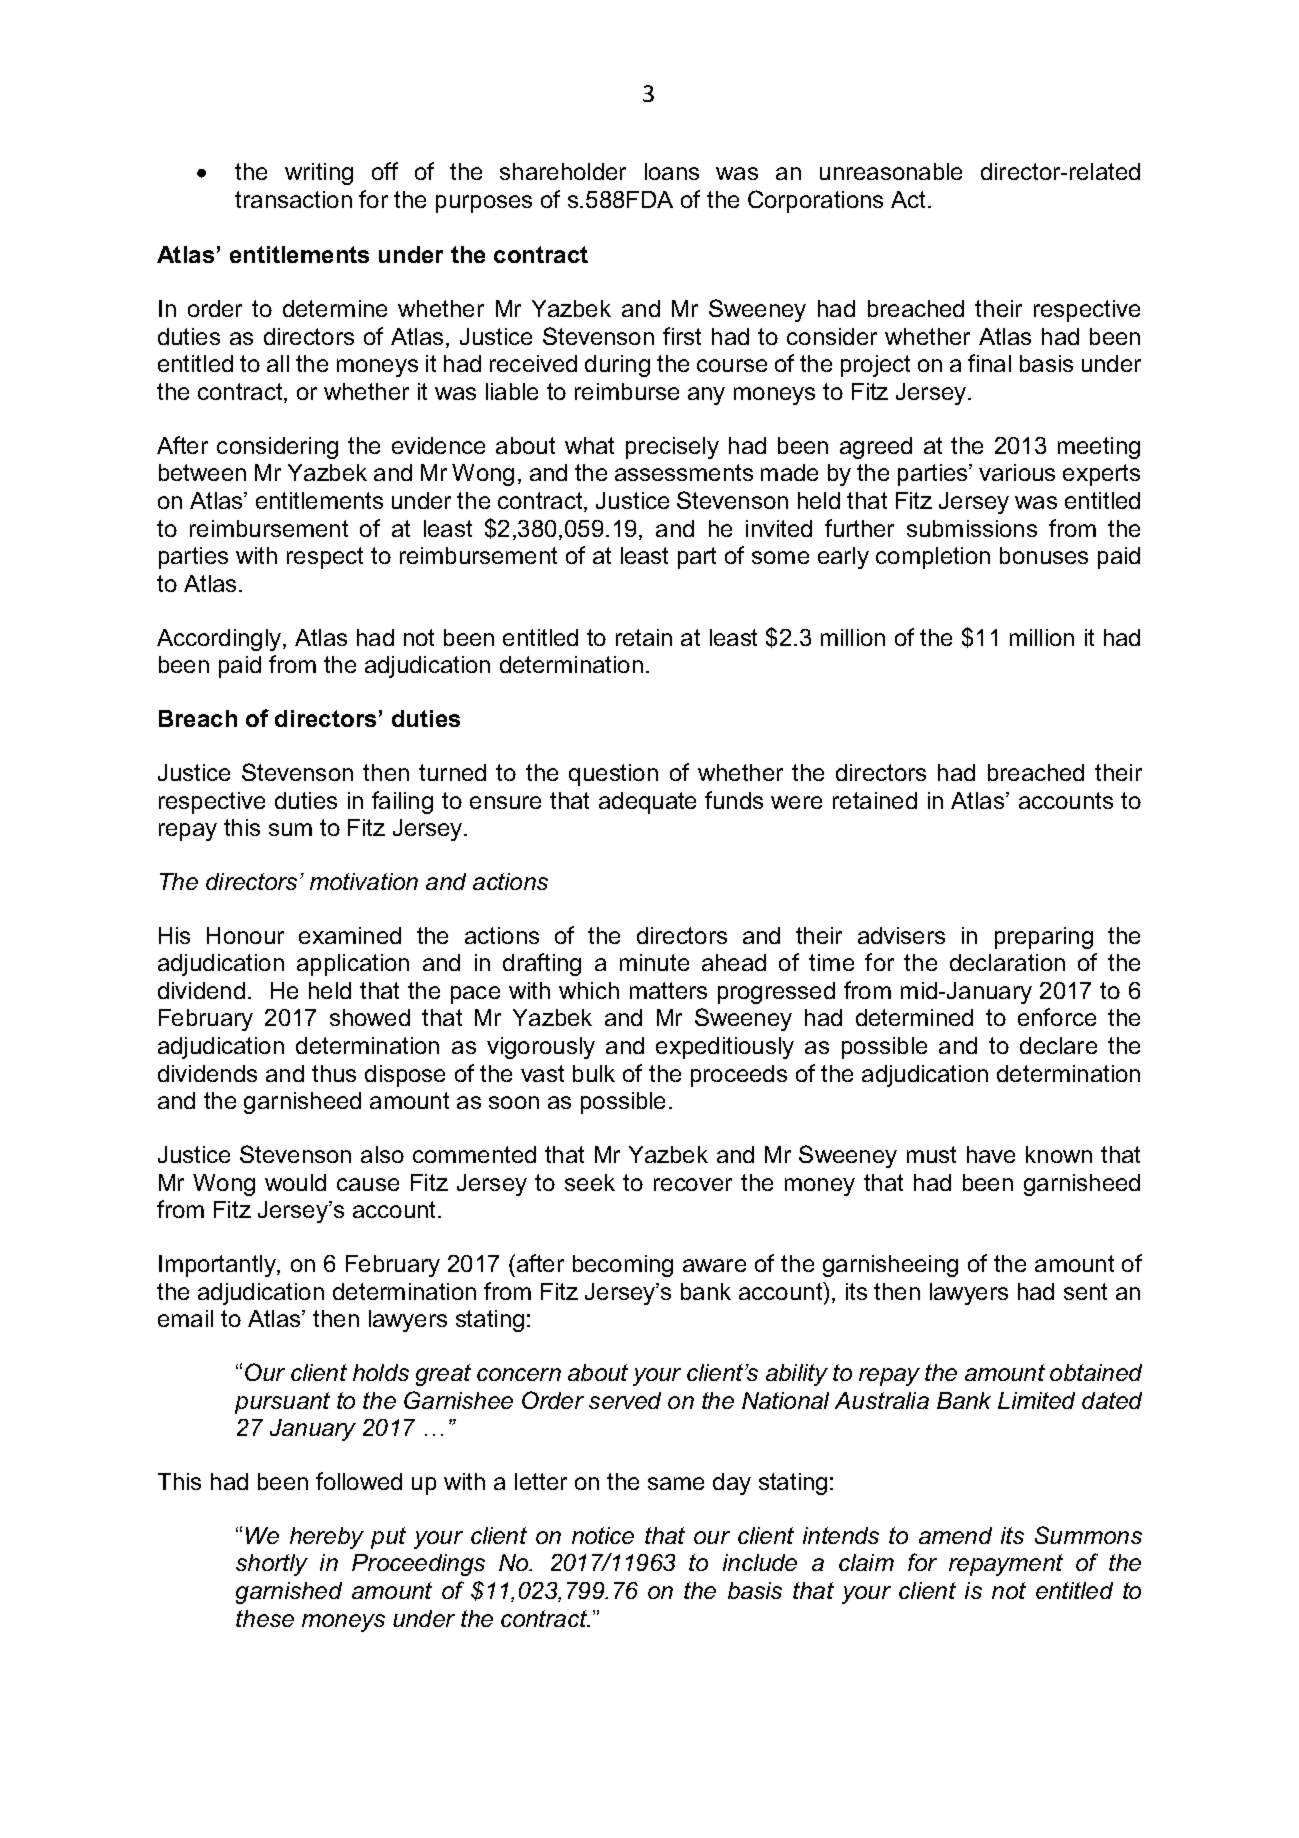  Describe the element at coordinates (293, 199) in the screenshot. I see `transaction` at that location.
